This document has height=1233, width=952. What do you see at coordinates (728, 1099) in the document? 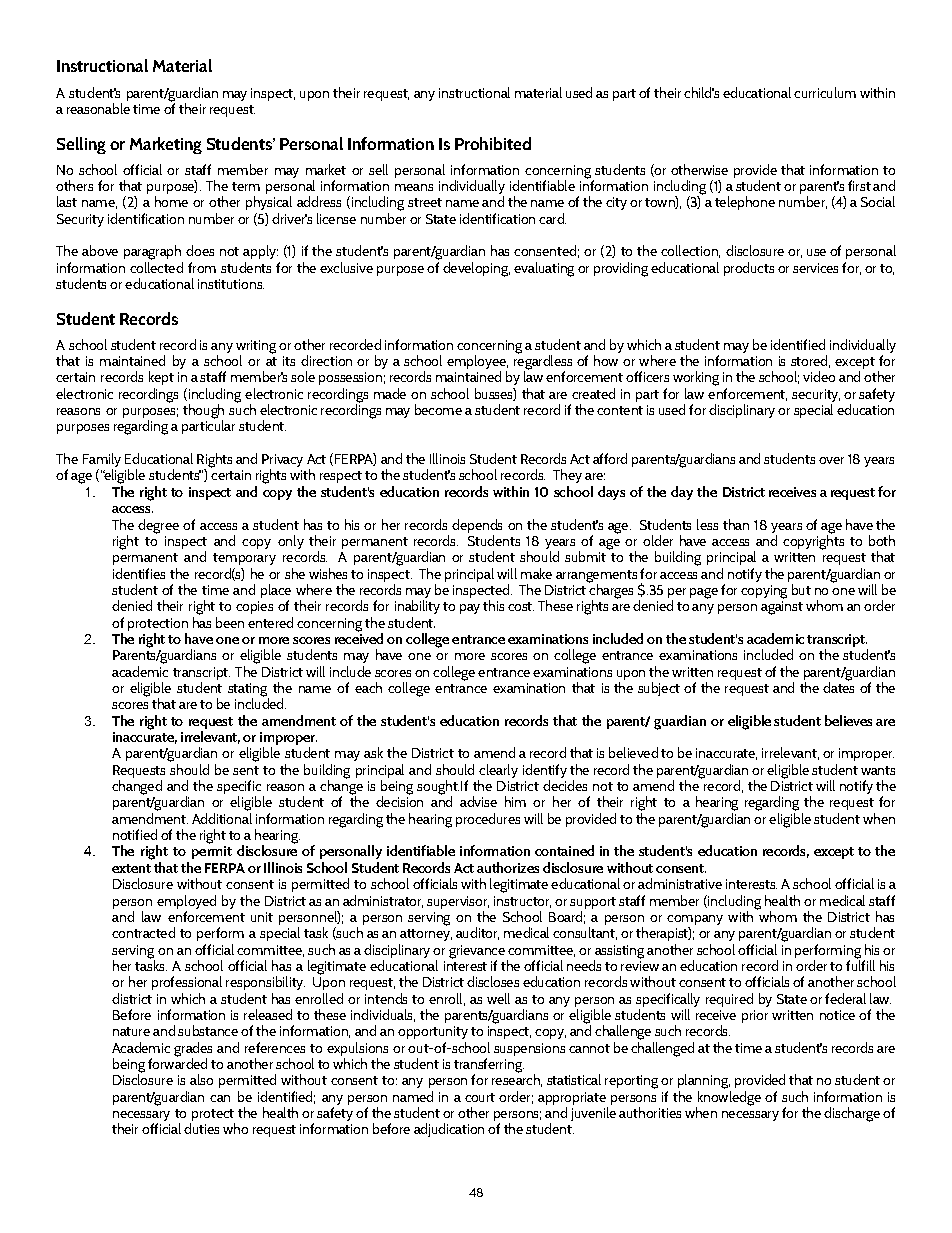
I see `knowledge` at bounding box center [728, 1099].
